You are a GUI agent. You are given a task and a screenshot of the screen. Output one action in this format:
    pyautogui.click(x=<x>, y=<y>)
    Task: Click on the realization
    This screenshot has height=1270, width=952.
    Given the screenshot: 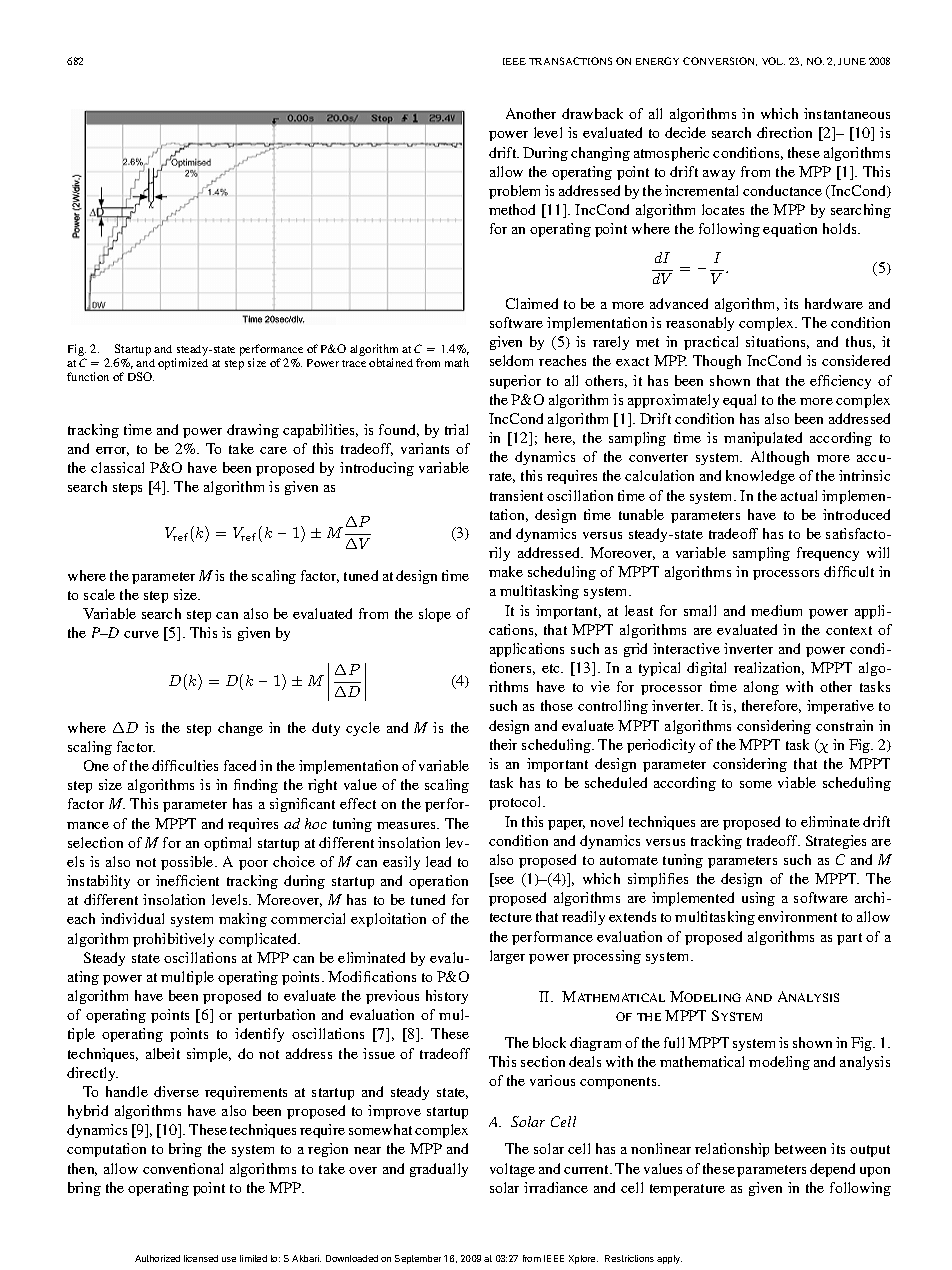 What is the action you would take?
    pyautogui.click(x=769, y=668)
